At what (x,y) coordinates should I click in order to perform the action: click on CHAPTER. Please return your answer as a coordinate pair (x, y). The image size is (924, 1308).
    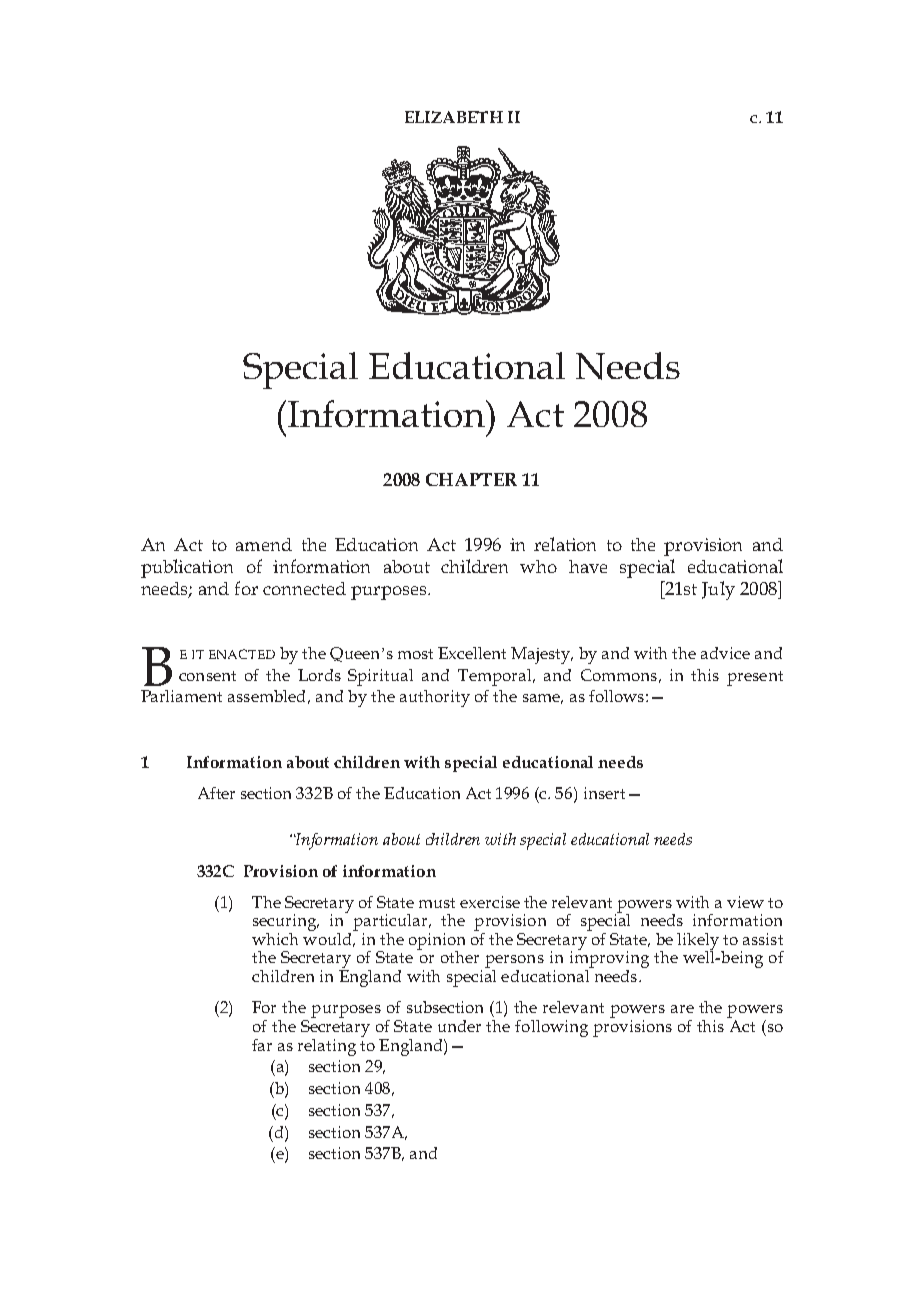
    Looking at the image, I should click on (471, 479).
